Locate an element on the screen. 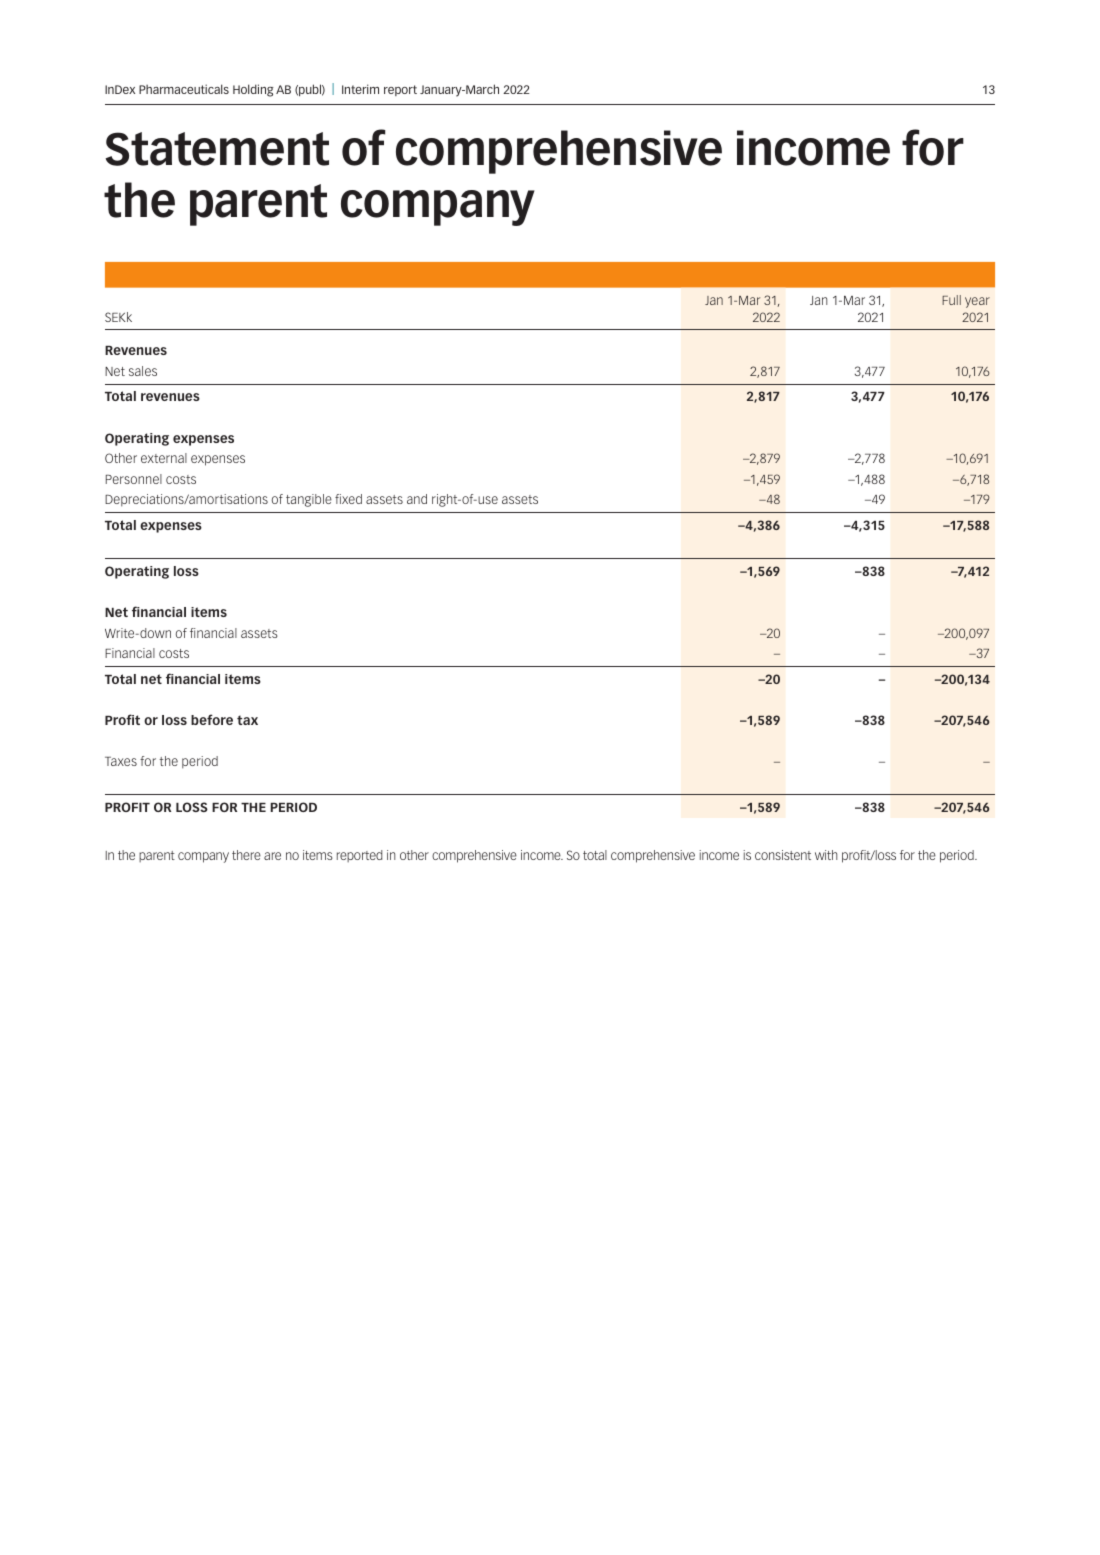 The width and height of the screenshot is (1100, 1555). fixed is located at coordinates (348, 499).
